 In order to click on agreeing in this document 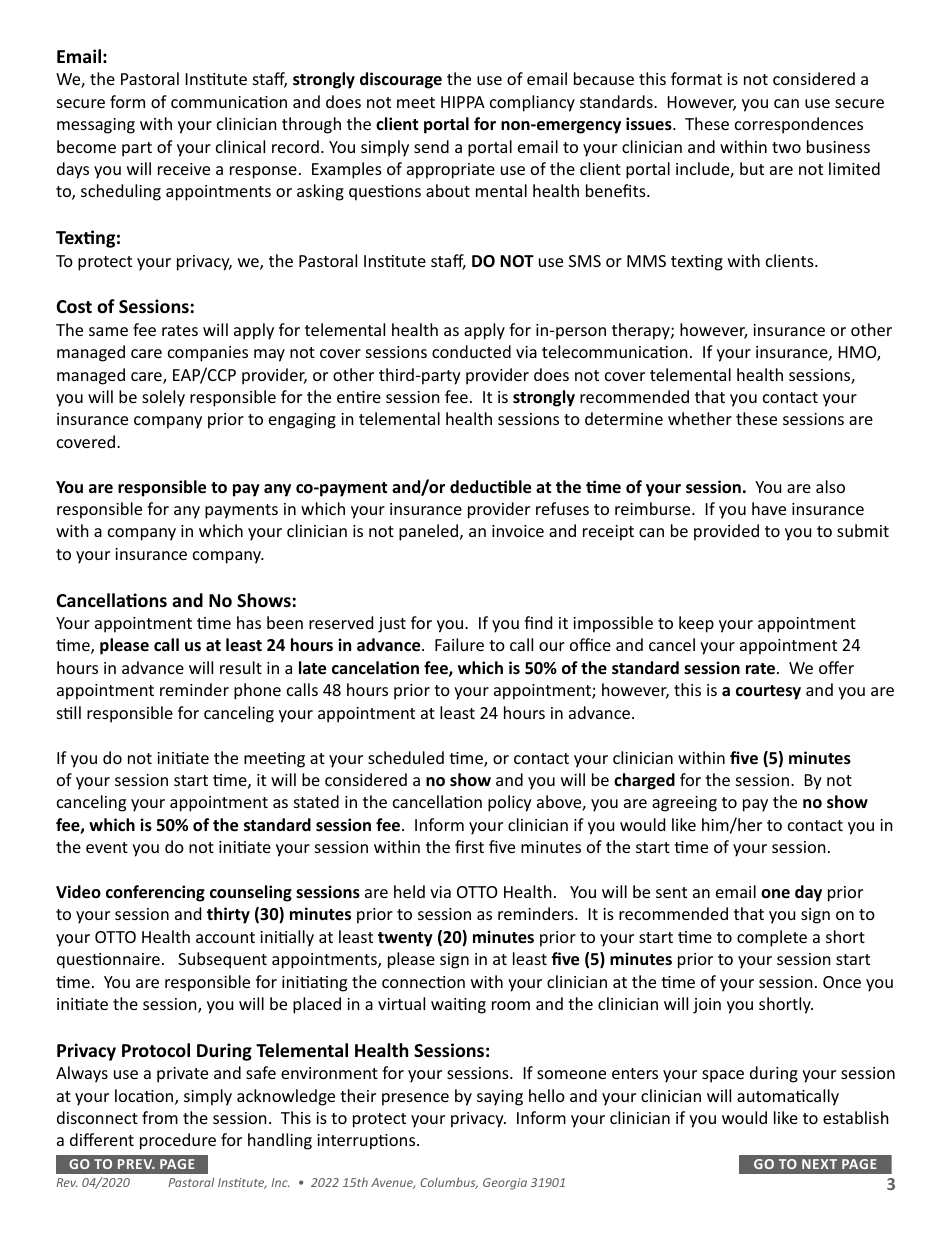, I will do `click(684, 804)`.
